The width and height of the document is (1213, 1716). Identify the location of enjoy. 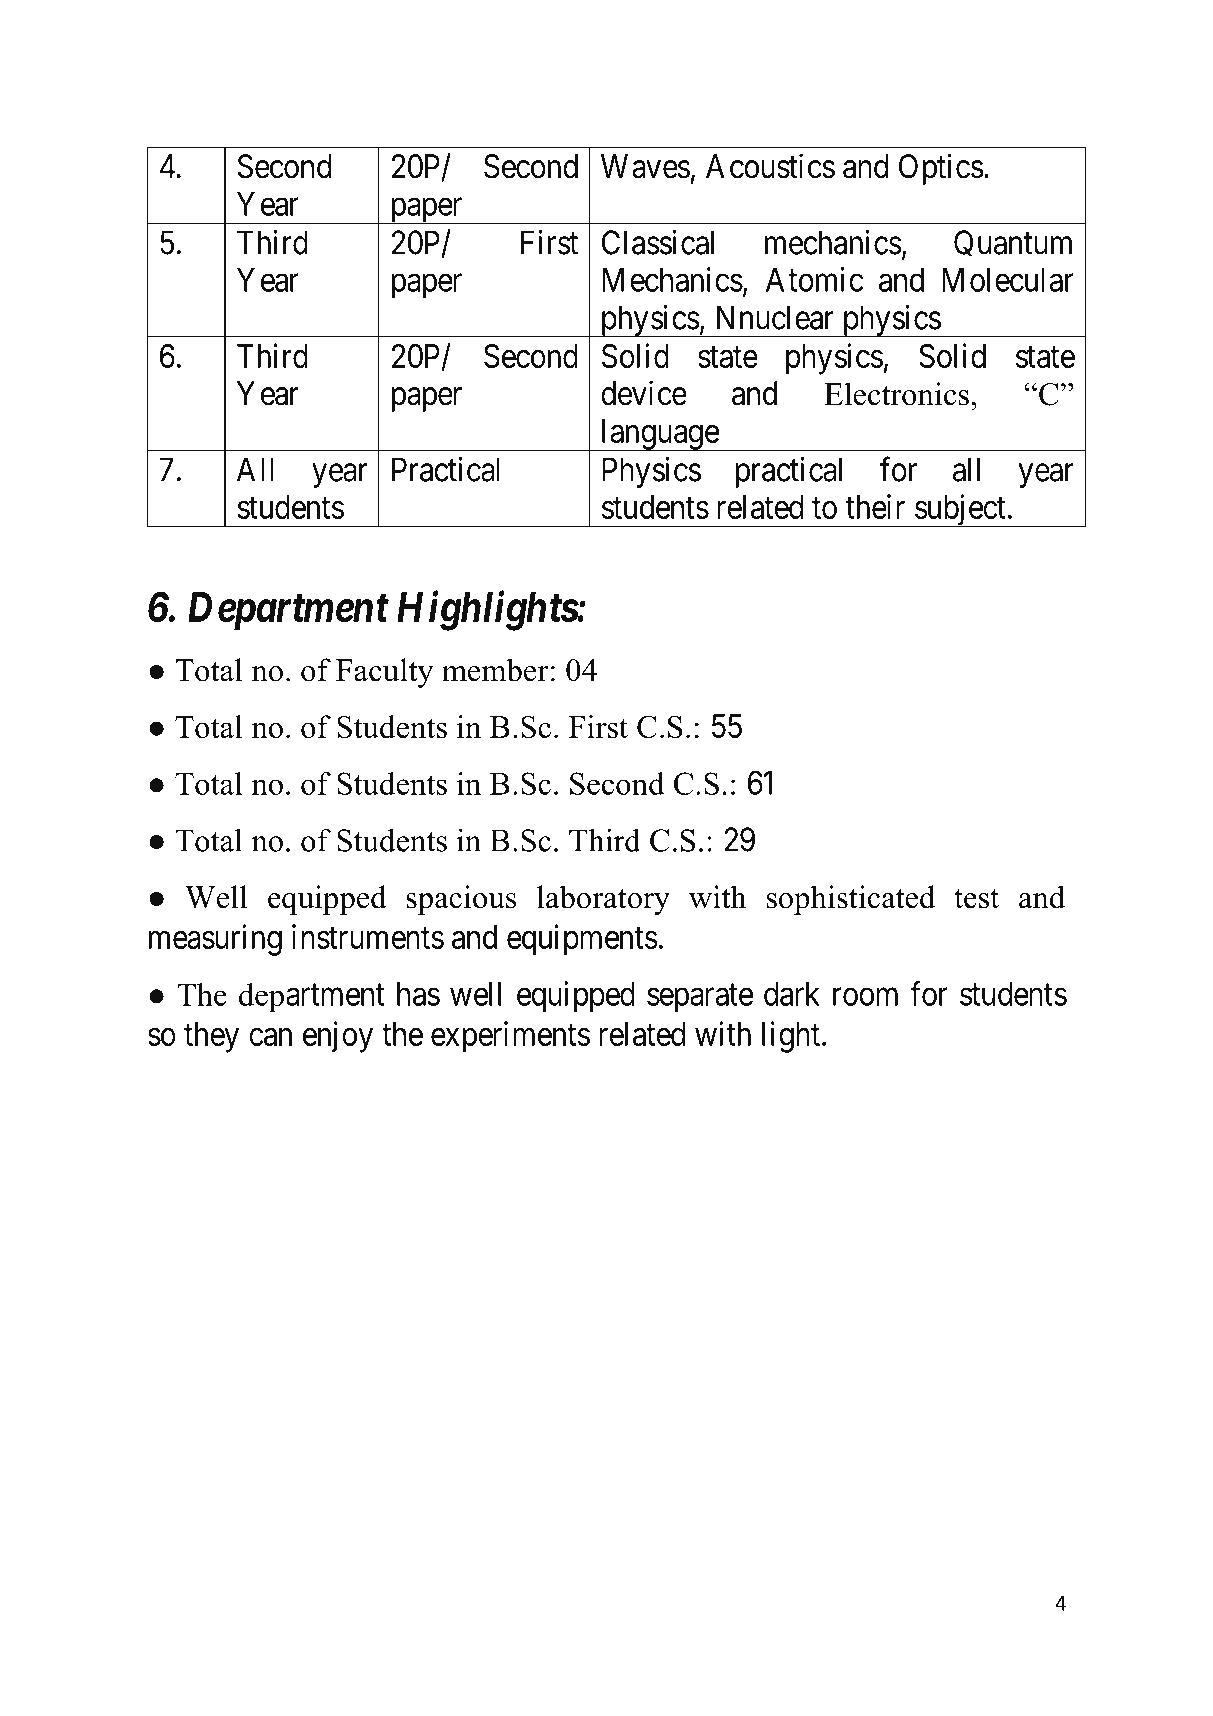
(338, 1037).
